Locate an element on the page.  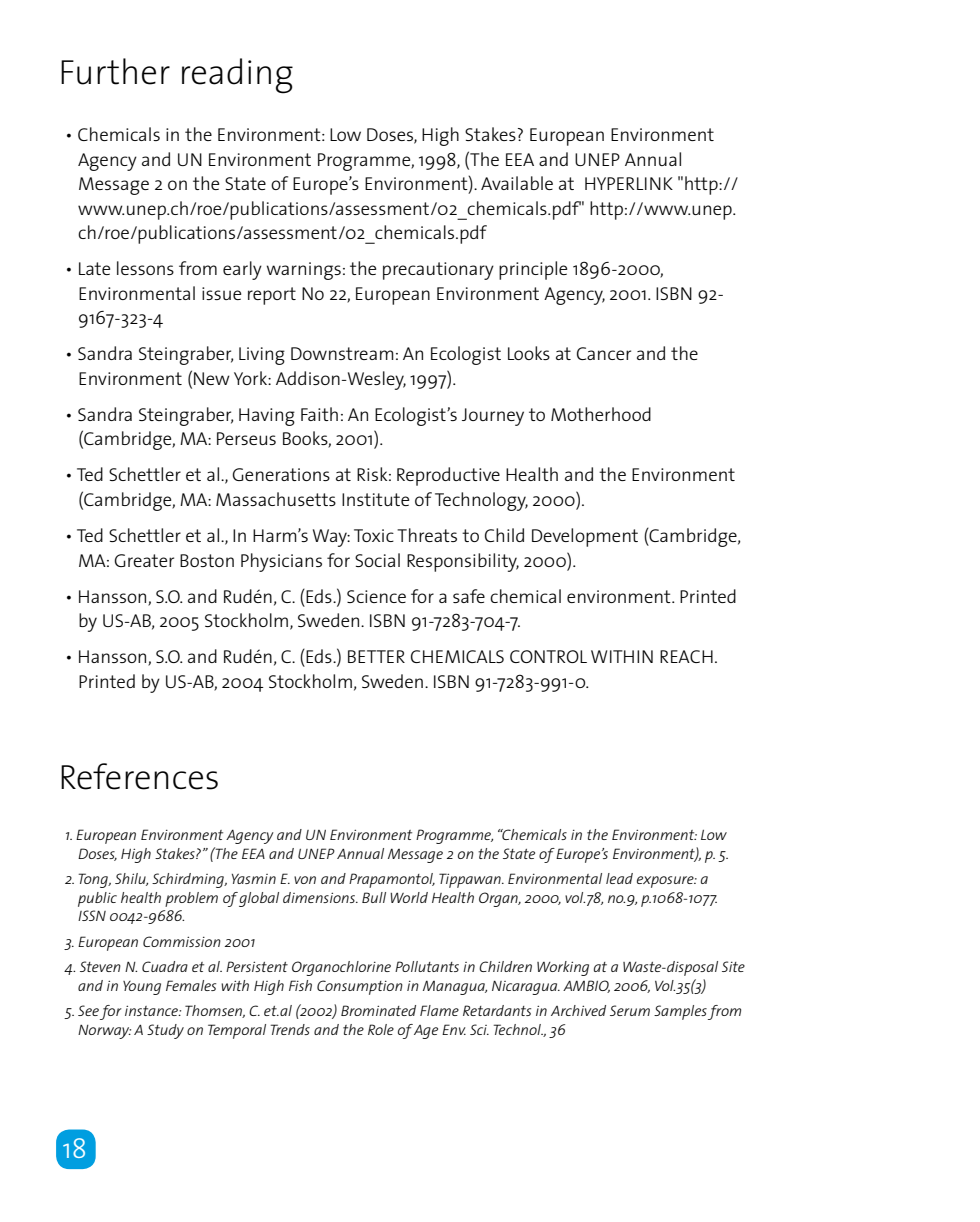
lessons is located at coordinates (145, 268).
